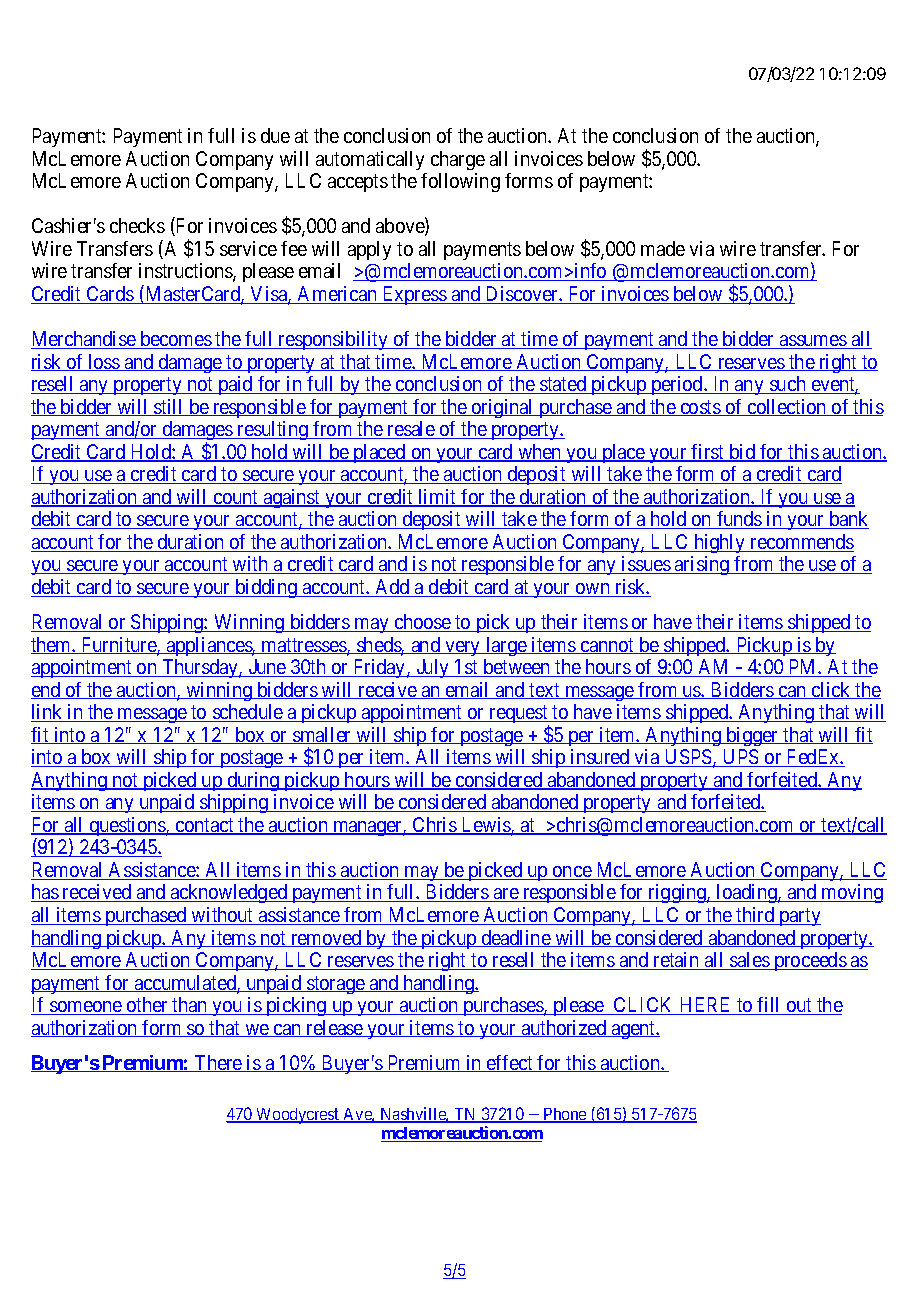 The width and height of the page is (924, 1308). What do you see at coordinates (147, 1006) in the page?
I see `other` at bounding box center [147, 1006].
